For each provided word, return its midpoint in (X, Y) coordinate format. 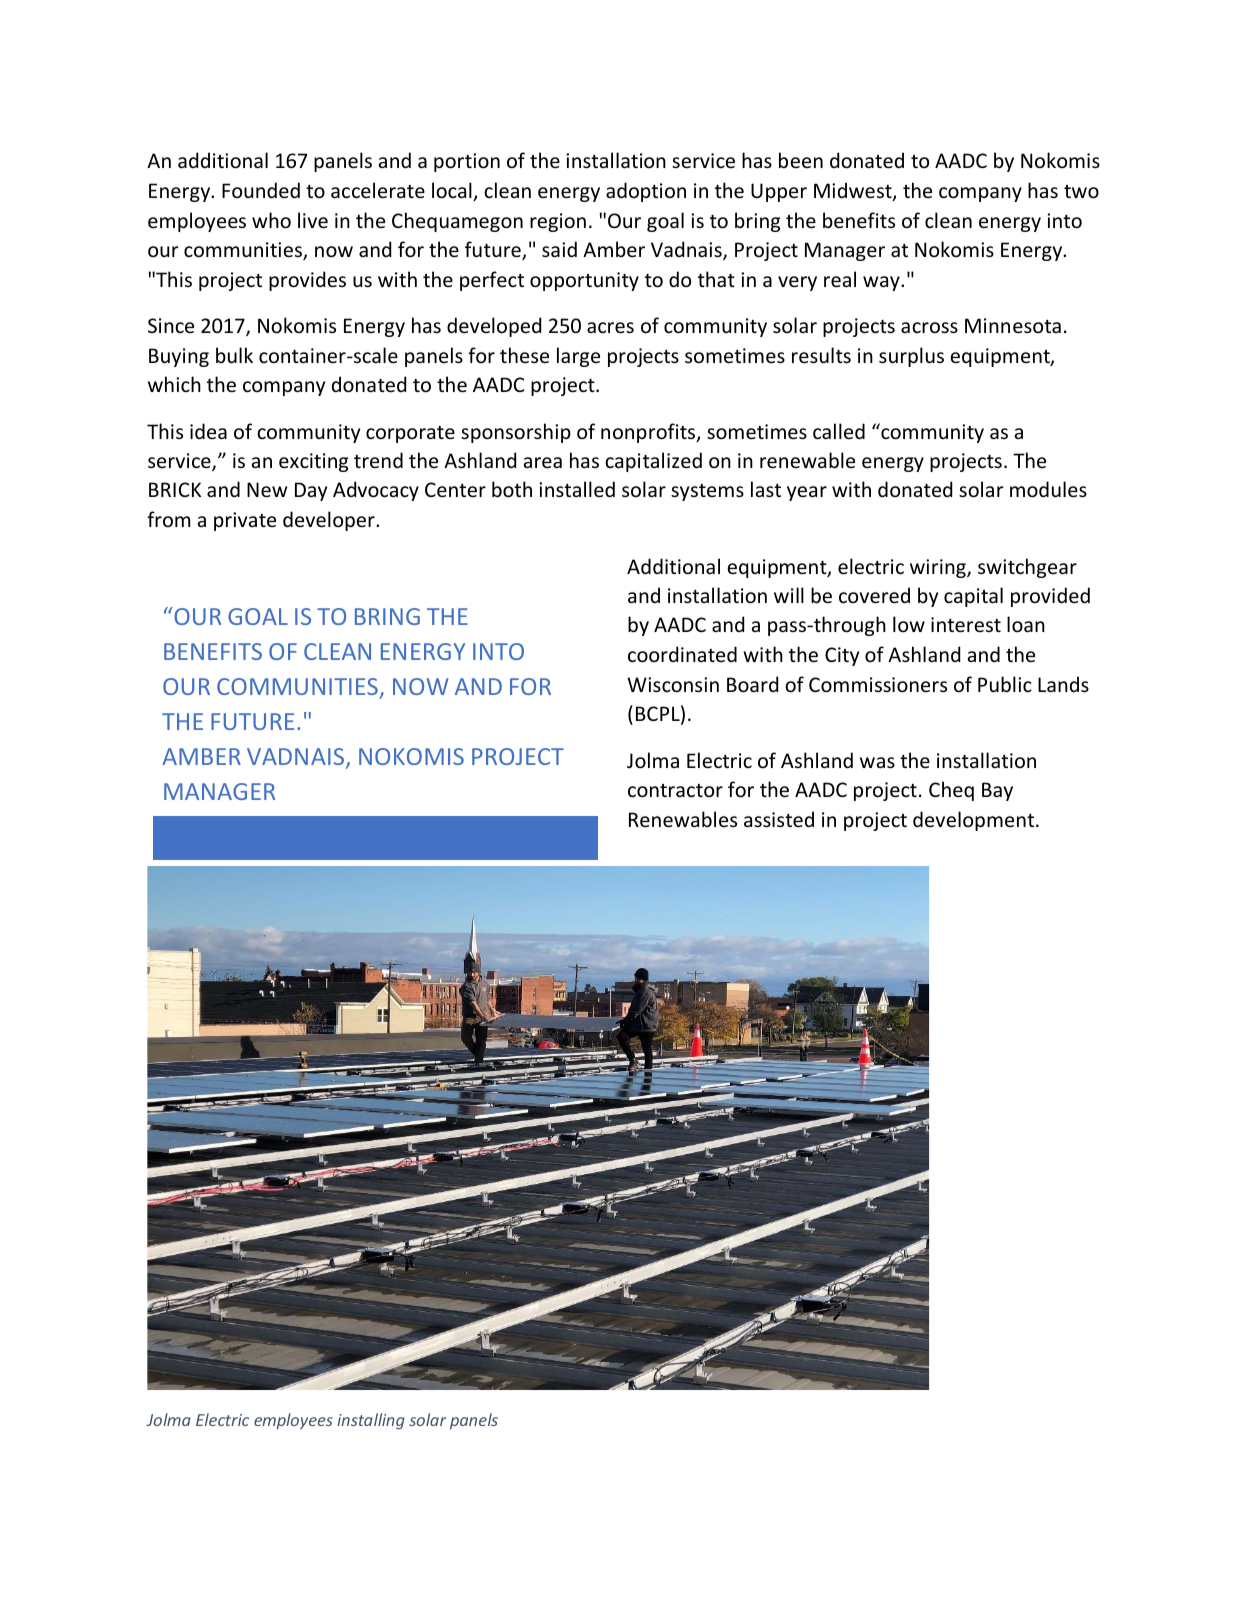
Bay (997, 791)
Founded (261, 190)
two (1081, 192)
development (975, 821)
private (245, 521)
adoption (646, 192)
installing (371, 1421)
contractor (675, 791)
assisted (779, 819)
